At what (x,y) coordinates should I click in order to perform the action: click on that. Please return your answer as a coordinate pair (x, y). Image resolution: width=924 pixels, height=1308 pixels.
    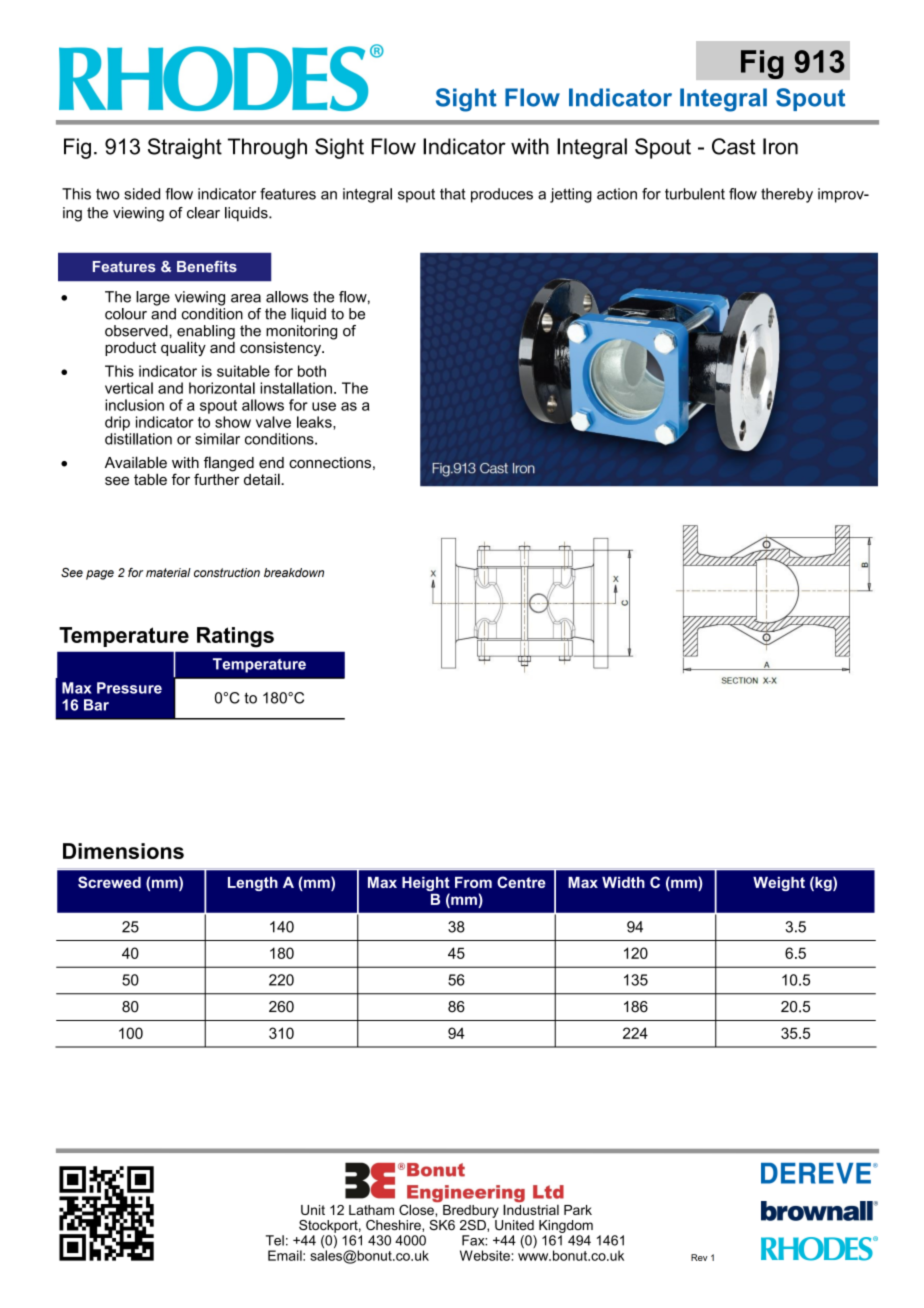
    Looking at the image, I should click on (453, 194).
